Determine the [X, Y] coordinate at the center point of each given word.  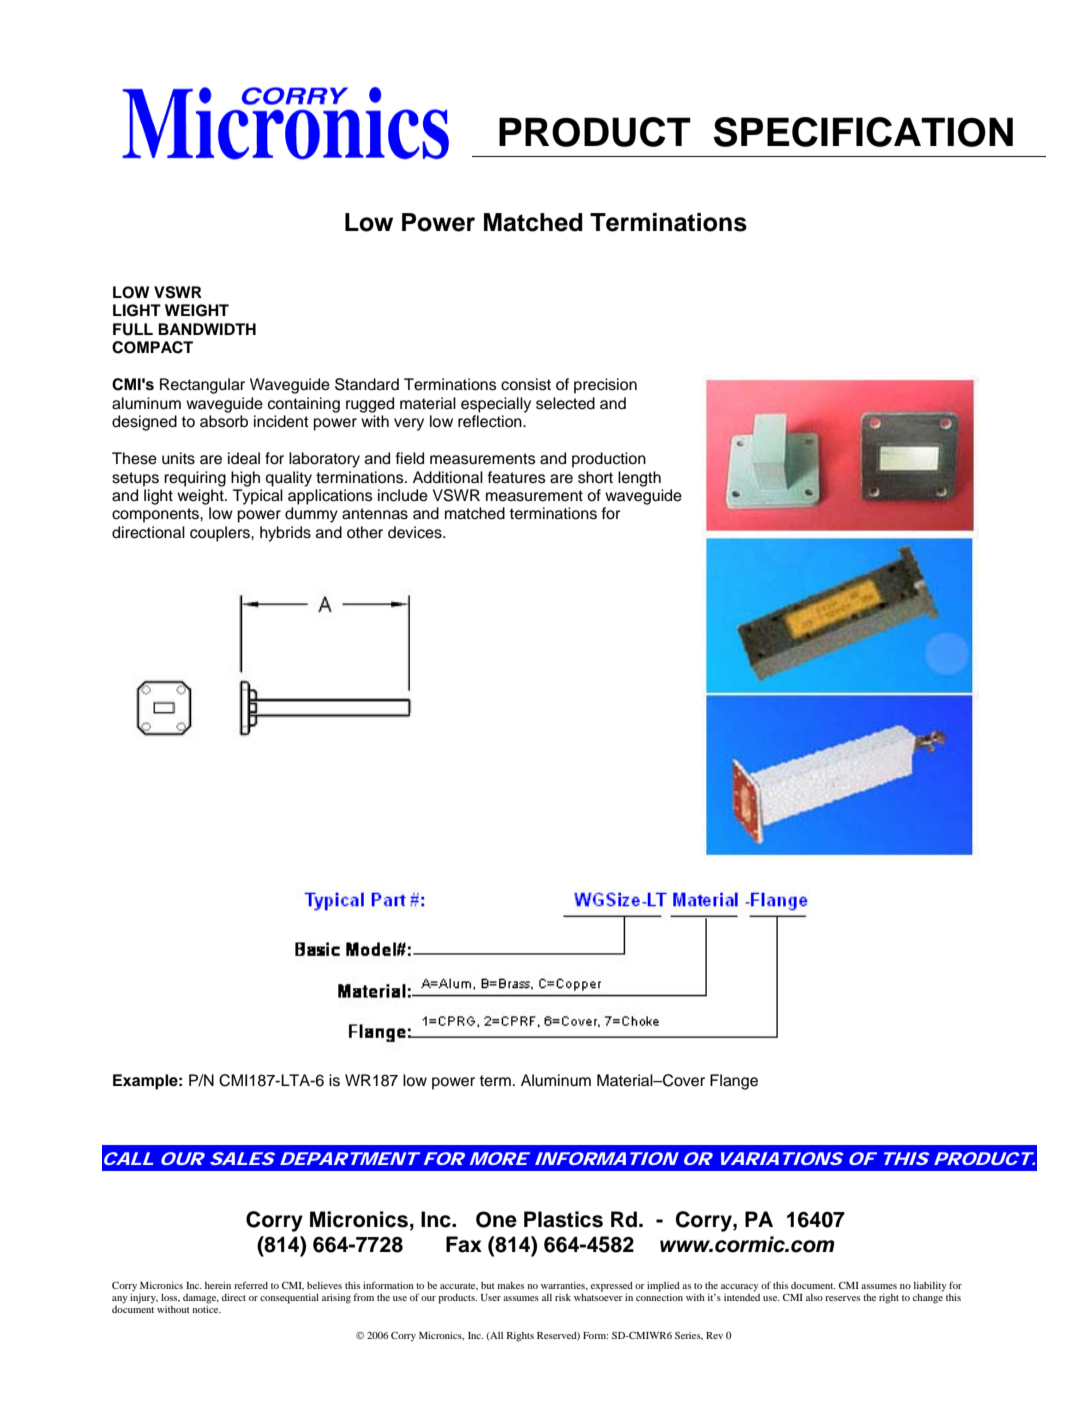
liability [930, 1287]
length [639, 479]
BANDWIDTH [207, 329]
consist [526, 384]
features [517, 477]
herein [218, 1285]
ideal [244, 458]
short [595, 477]
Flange [734, 1082]
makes [511, 1285]
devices [416, 532]
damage [201, 1299]
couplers [221, 534]
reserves [842, 1298]
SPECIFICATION [863, 132]
